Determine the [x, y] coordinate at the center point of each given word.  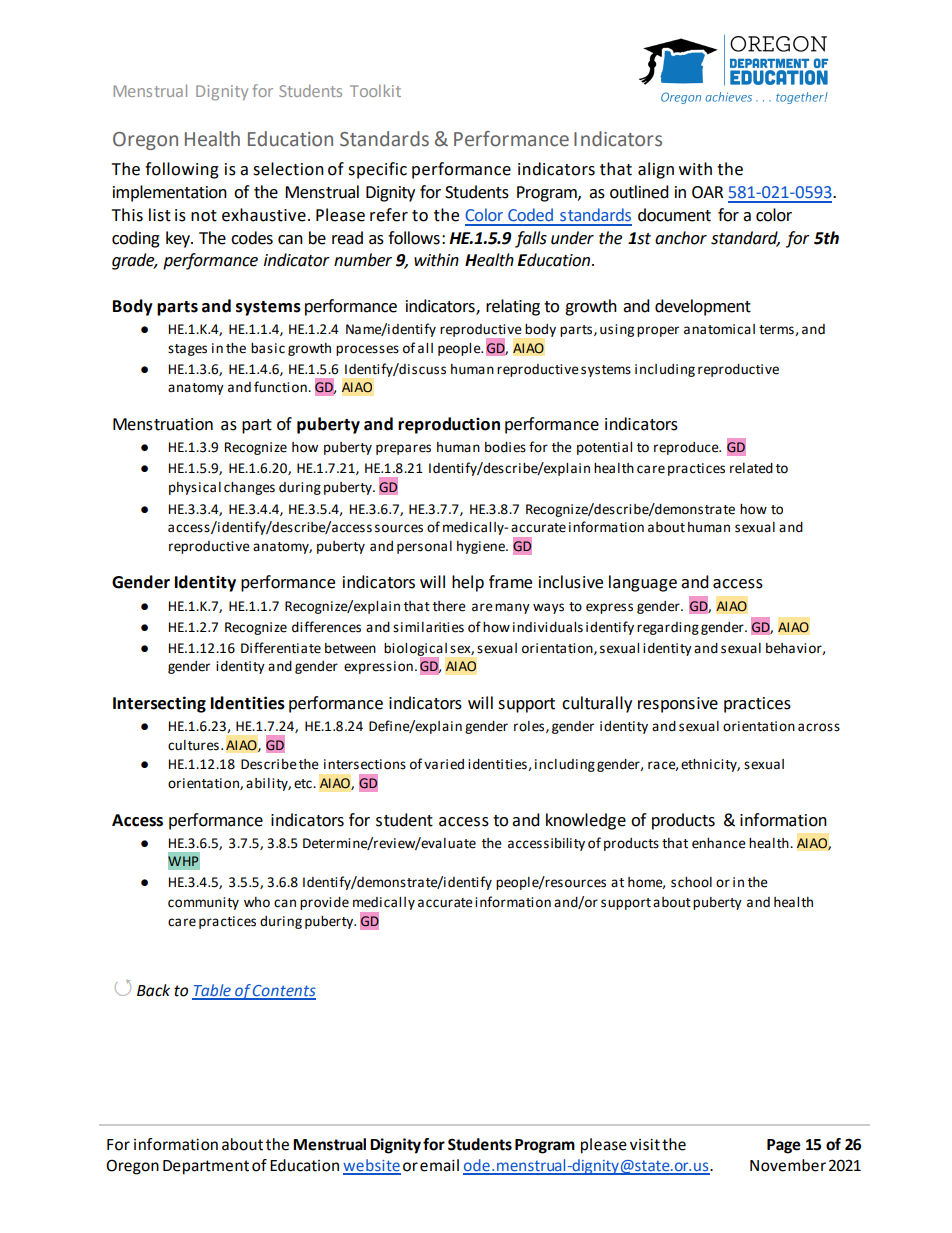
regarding [668, 628]
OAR [707, 192]
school [691, 882]
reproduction [449, 425]
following [182, 170]
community [203, 903]
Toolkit [375, 90]
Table [212, 991]
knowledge [586, 821]
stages [187, 350]
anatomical [719, 329]
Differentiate [281, 648]
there [449, 606]
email [439, 1165]
